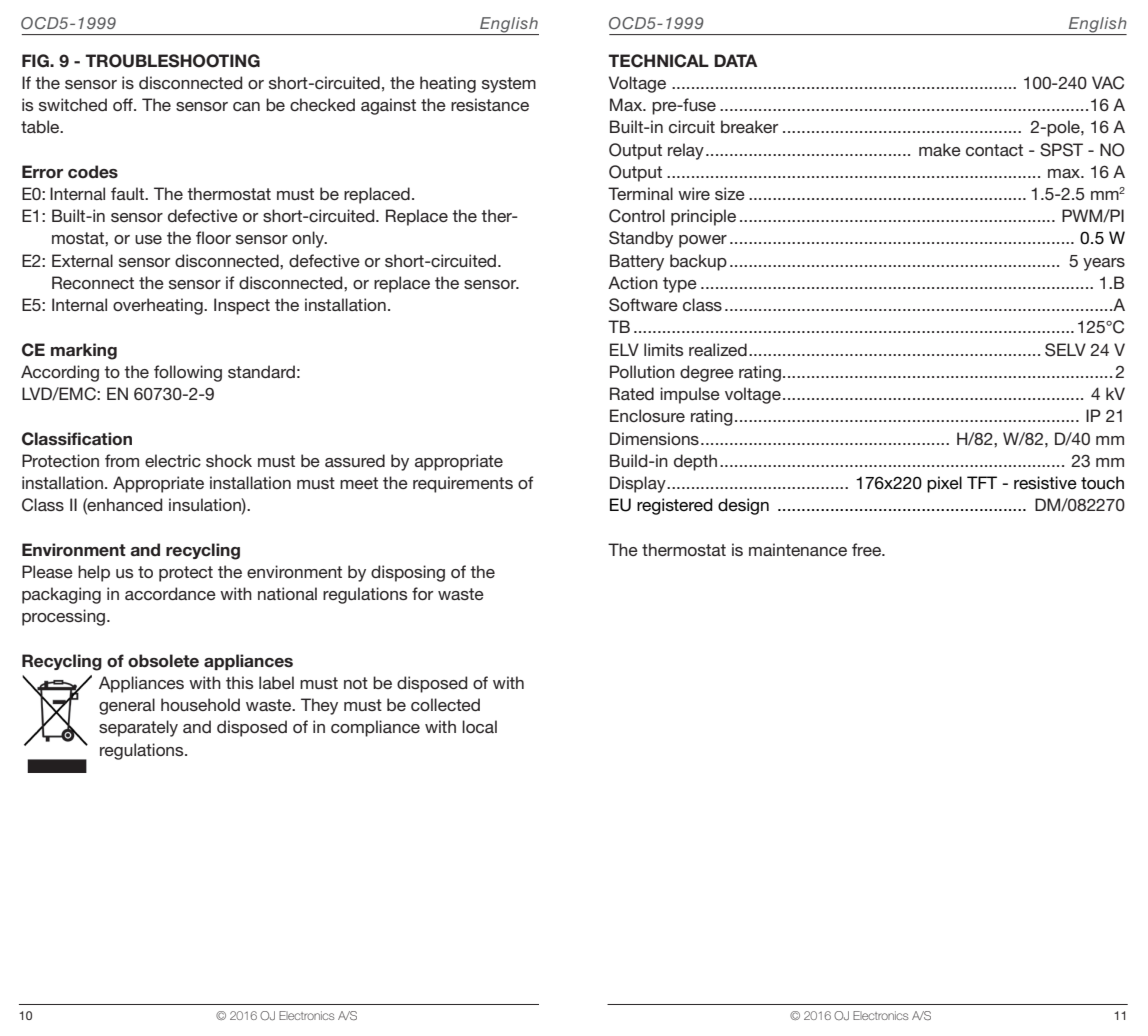 This image has height=1036, width=1148. What do you see at coordinates (172, 61) in the image?
I see `TROUBLESHOOTING` at bounding box center [172, 61].
